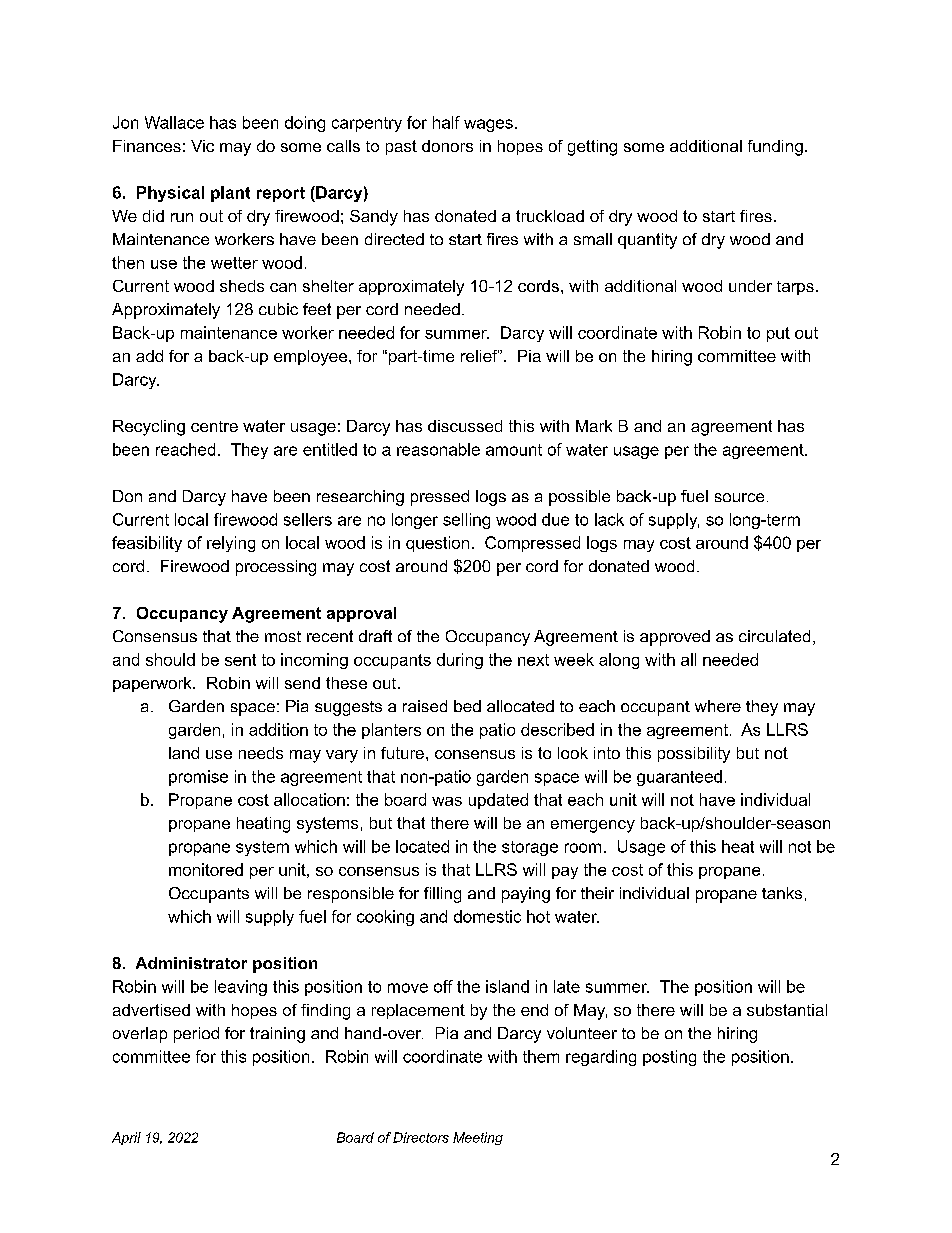 The height and width of the screenshot is (1233, 952). I want to click on approved, so click(675, 638).
